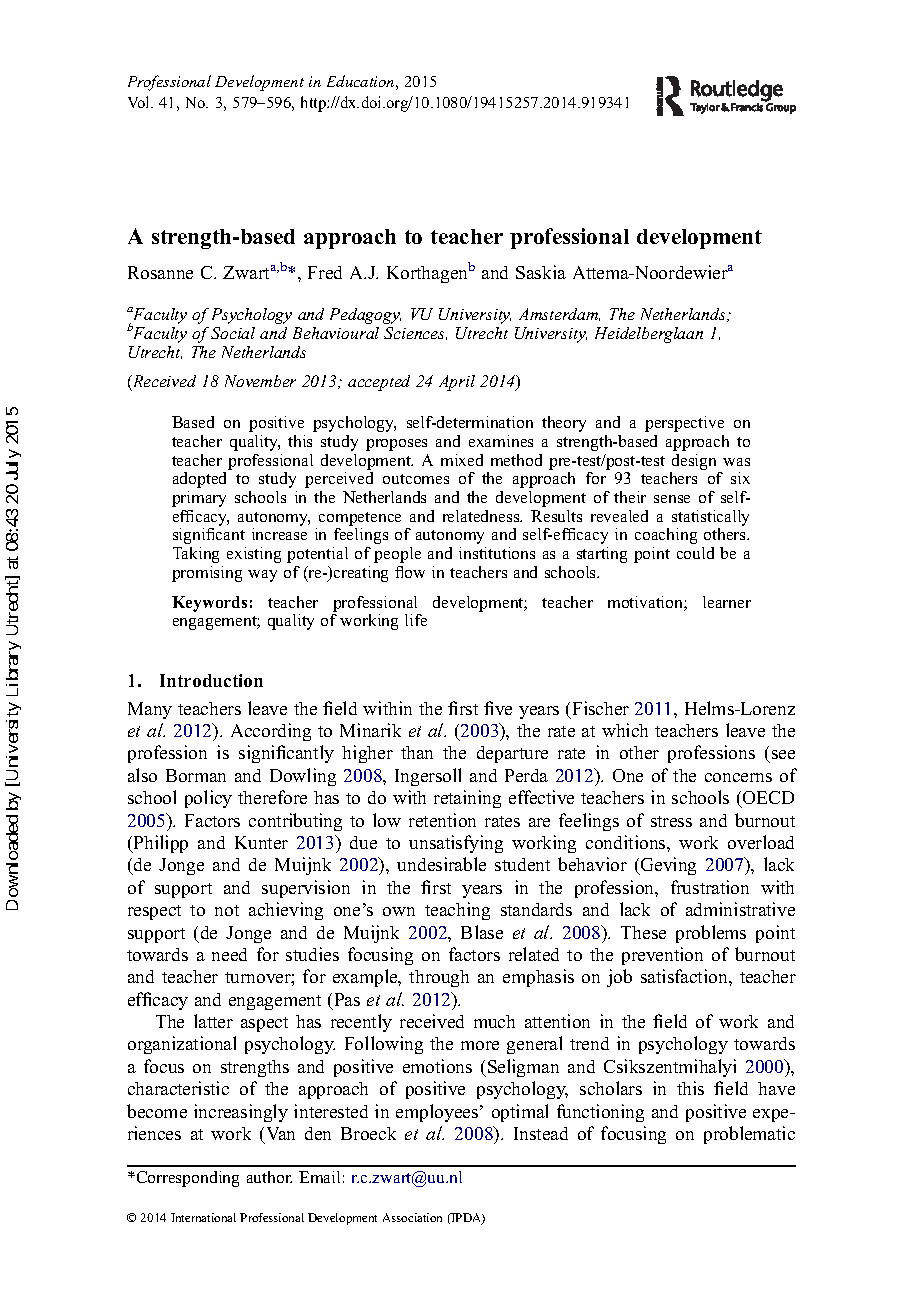 This page has height=1316, width=923. I want to click on mixed, so click(462, 460).
